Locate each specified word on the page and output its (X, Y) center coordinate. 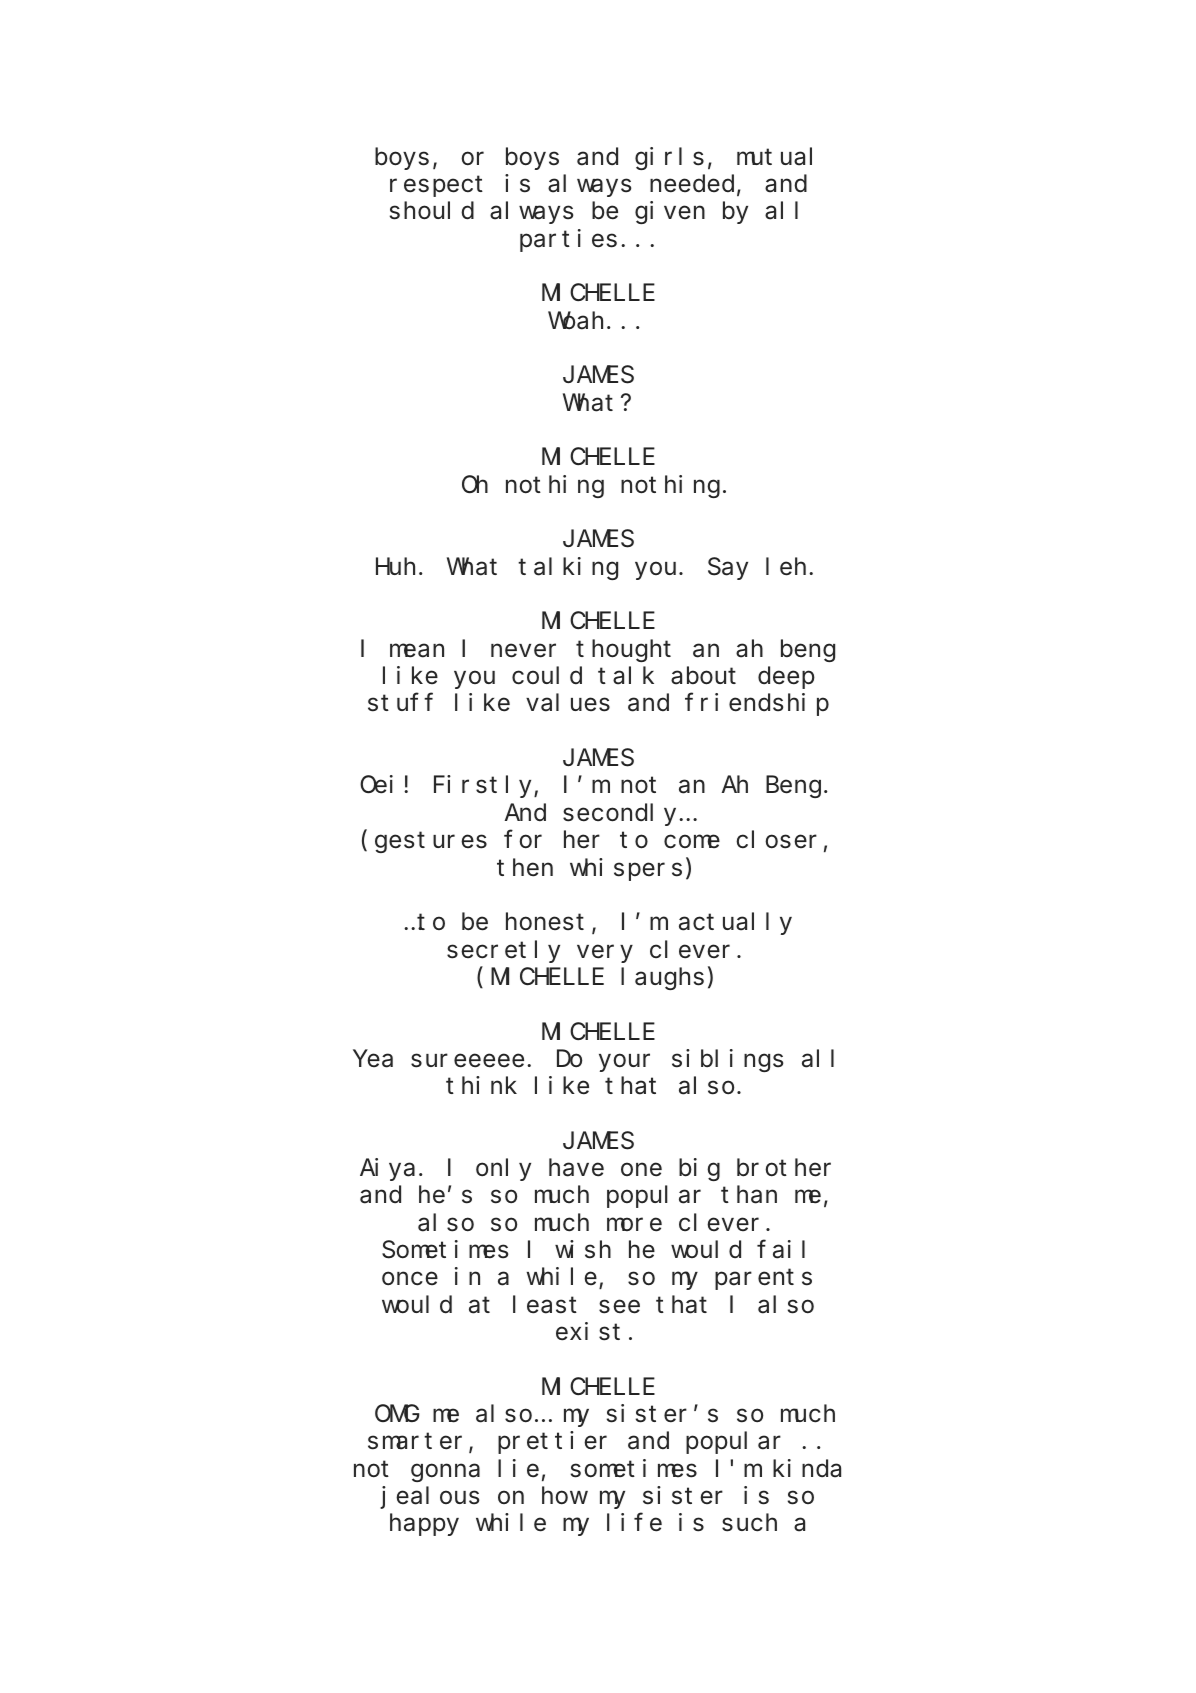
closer (776, 840)
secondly (621, 814)
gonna (445, 1473)
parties (568, 240)
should (432, 211)
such (749, 1523)
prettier (552, 1442)
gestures (431, 843)
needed (692, 184)
